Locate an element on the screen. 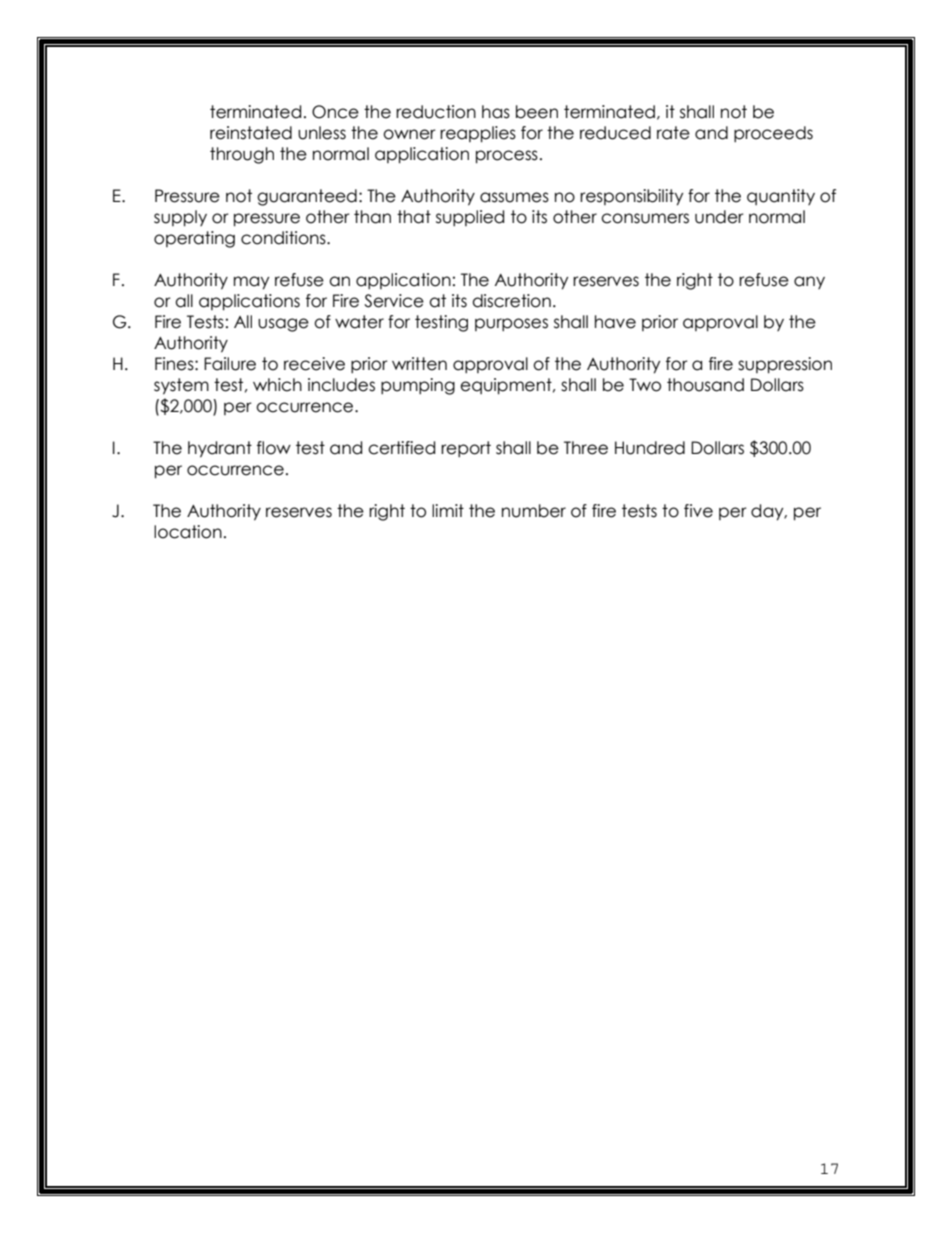 Image resolution: width=952 pixels, height=1233 pixels. has is located at coordinates (496, 112).
